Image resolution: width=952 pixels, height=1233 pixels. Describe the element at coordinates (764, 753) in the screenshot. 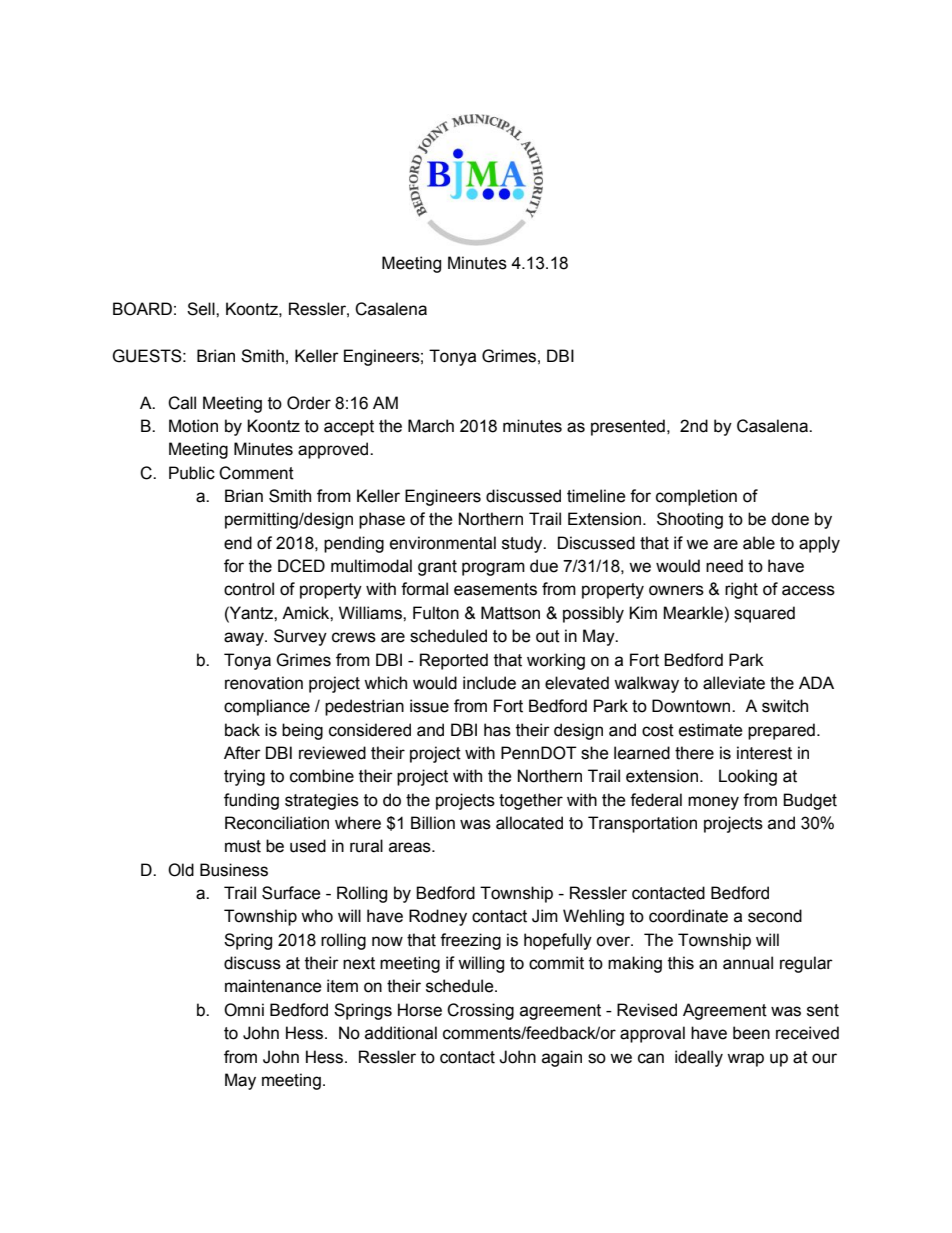

I see `interest` at that location.
